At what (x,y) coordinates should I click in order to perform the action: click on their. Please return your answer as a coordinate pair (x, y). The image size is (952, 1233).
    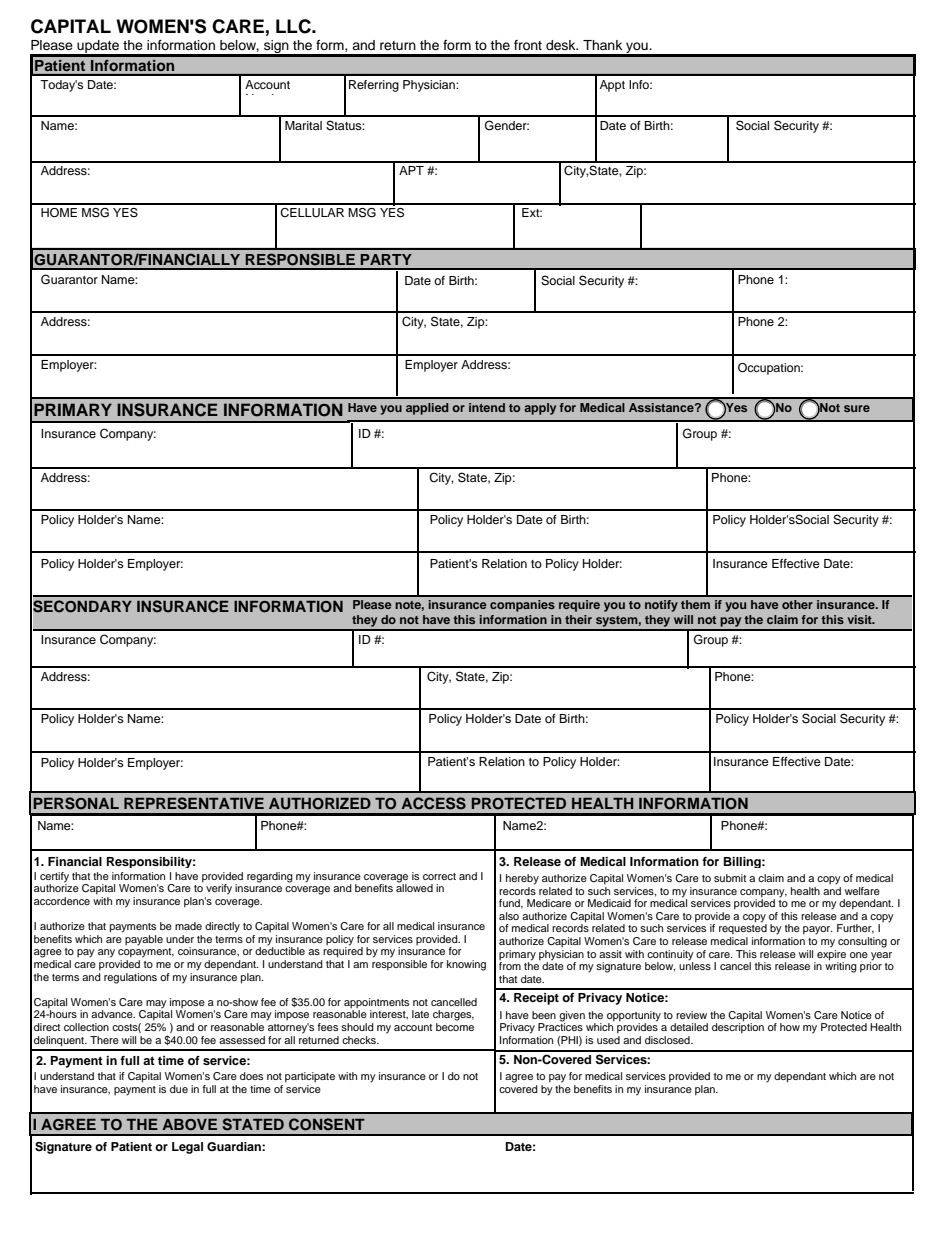
    Looking at the image, I should click on (578, 619).
